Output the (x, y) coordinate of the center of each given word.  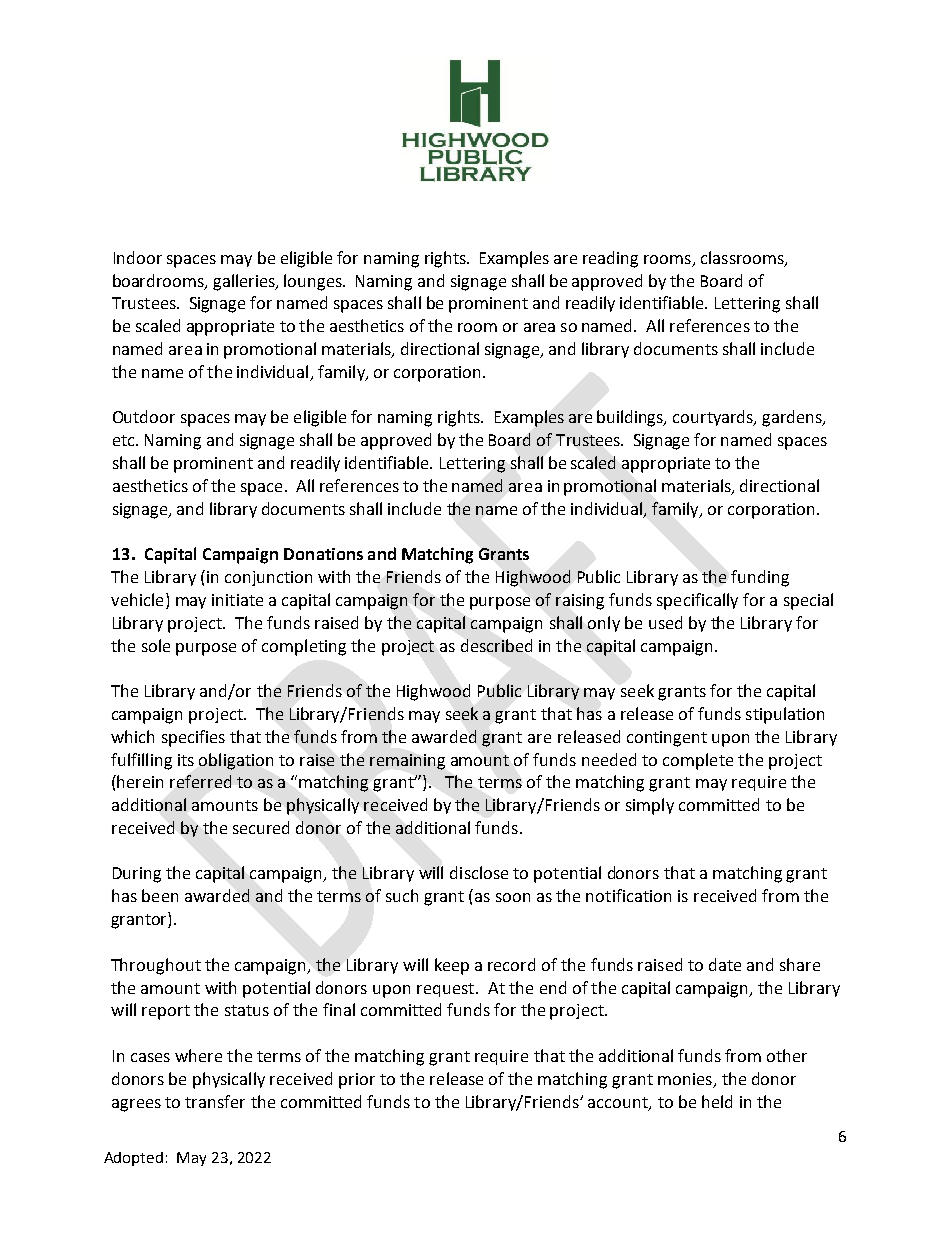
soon (513, 897)
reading (610, 259)
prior (357, 1081)
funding (760, 578)
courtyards (714, 418)
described (496, 645)
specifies (193, 738)
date (725, 964)
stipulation (785, 715)
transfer (215, 1101)
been (160, 895)
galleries (245, 282)
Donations (323, 554)
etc (125, 440)
